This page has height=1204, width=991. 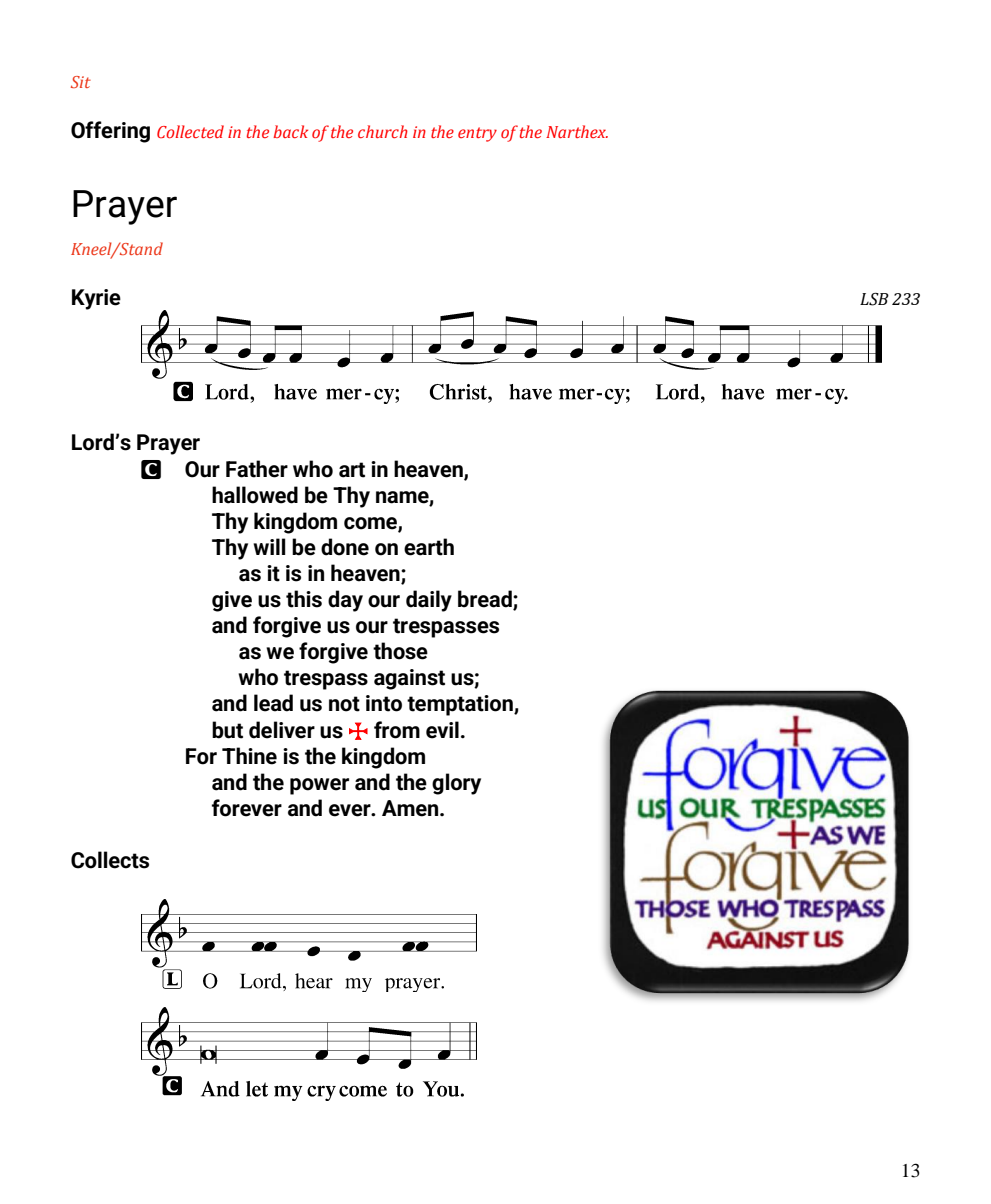 What do you see at coordinates (486, 600) in the page?
I see `bread` at bounding box center [486, 600].
